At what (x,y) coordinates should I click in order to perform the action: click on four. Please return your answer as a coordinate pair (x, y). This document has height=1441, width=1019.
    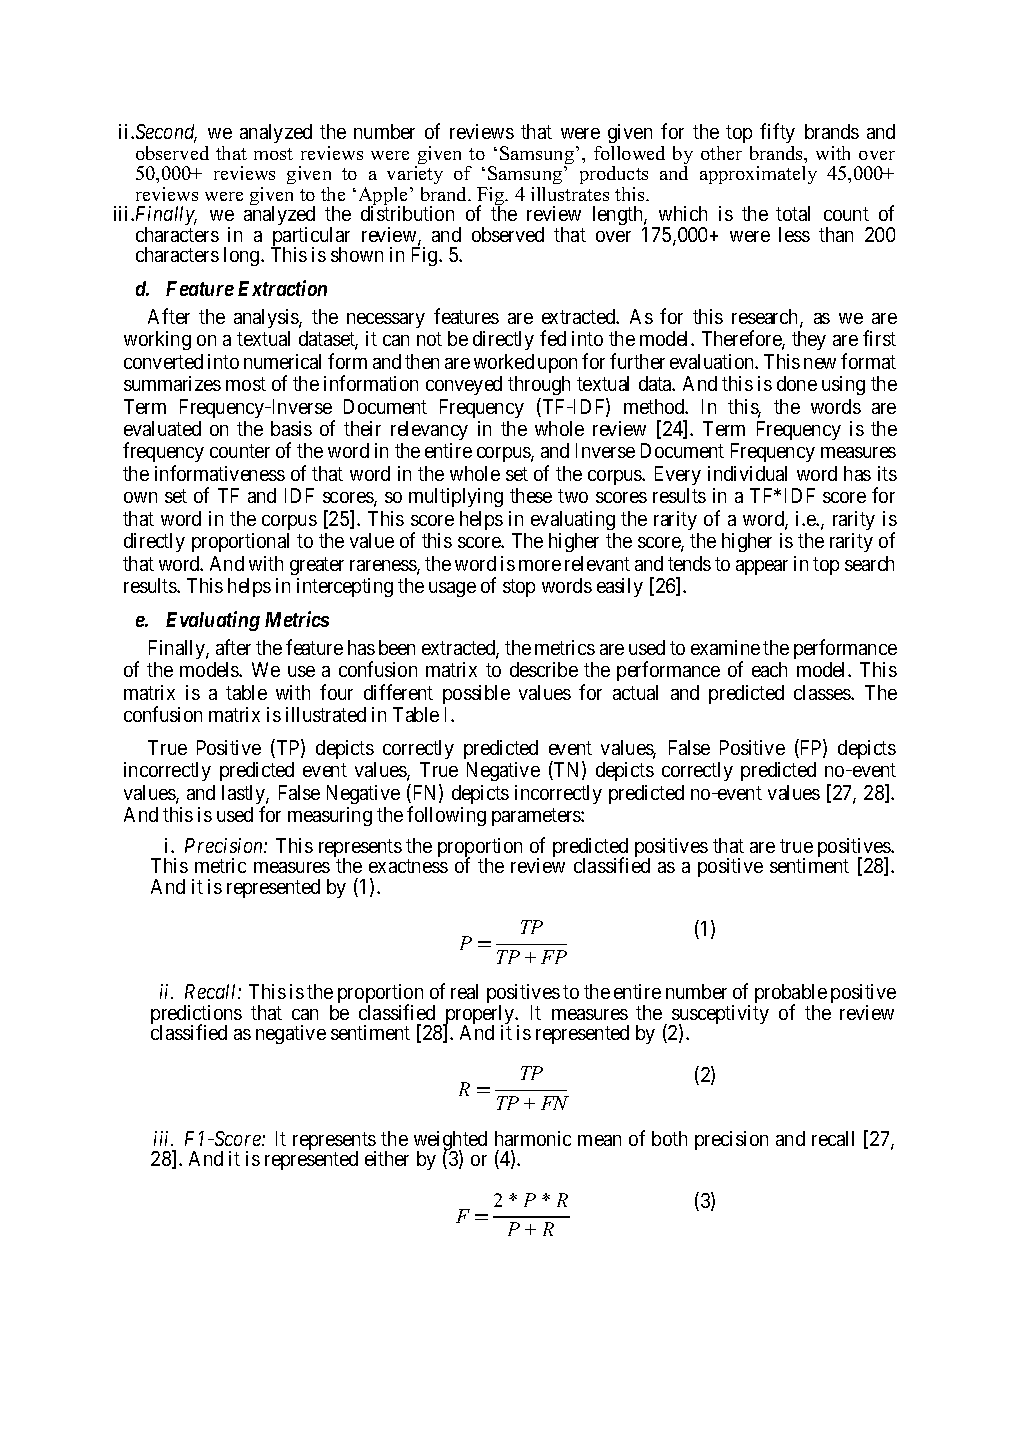
    Looking at the image, I should click on (336, 692).
